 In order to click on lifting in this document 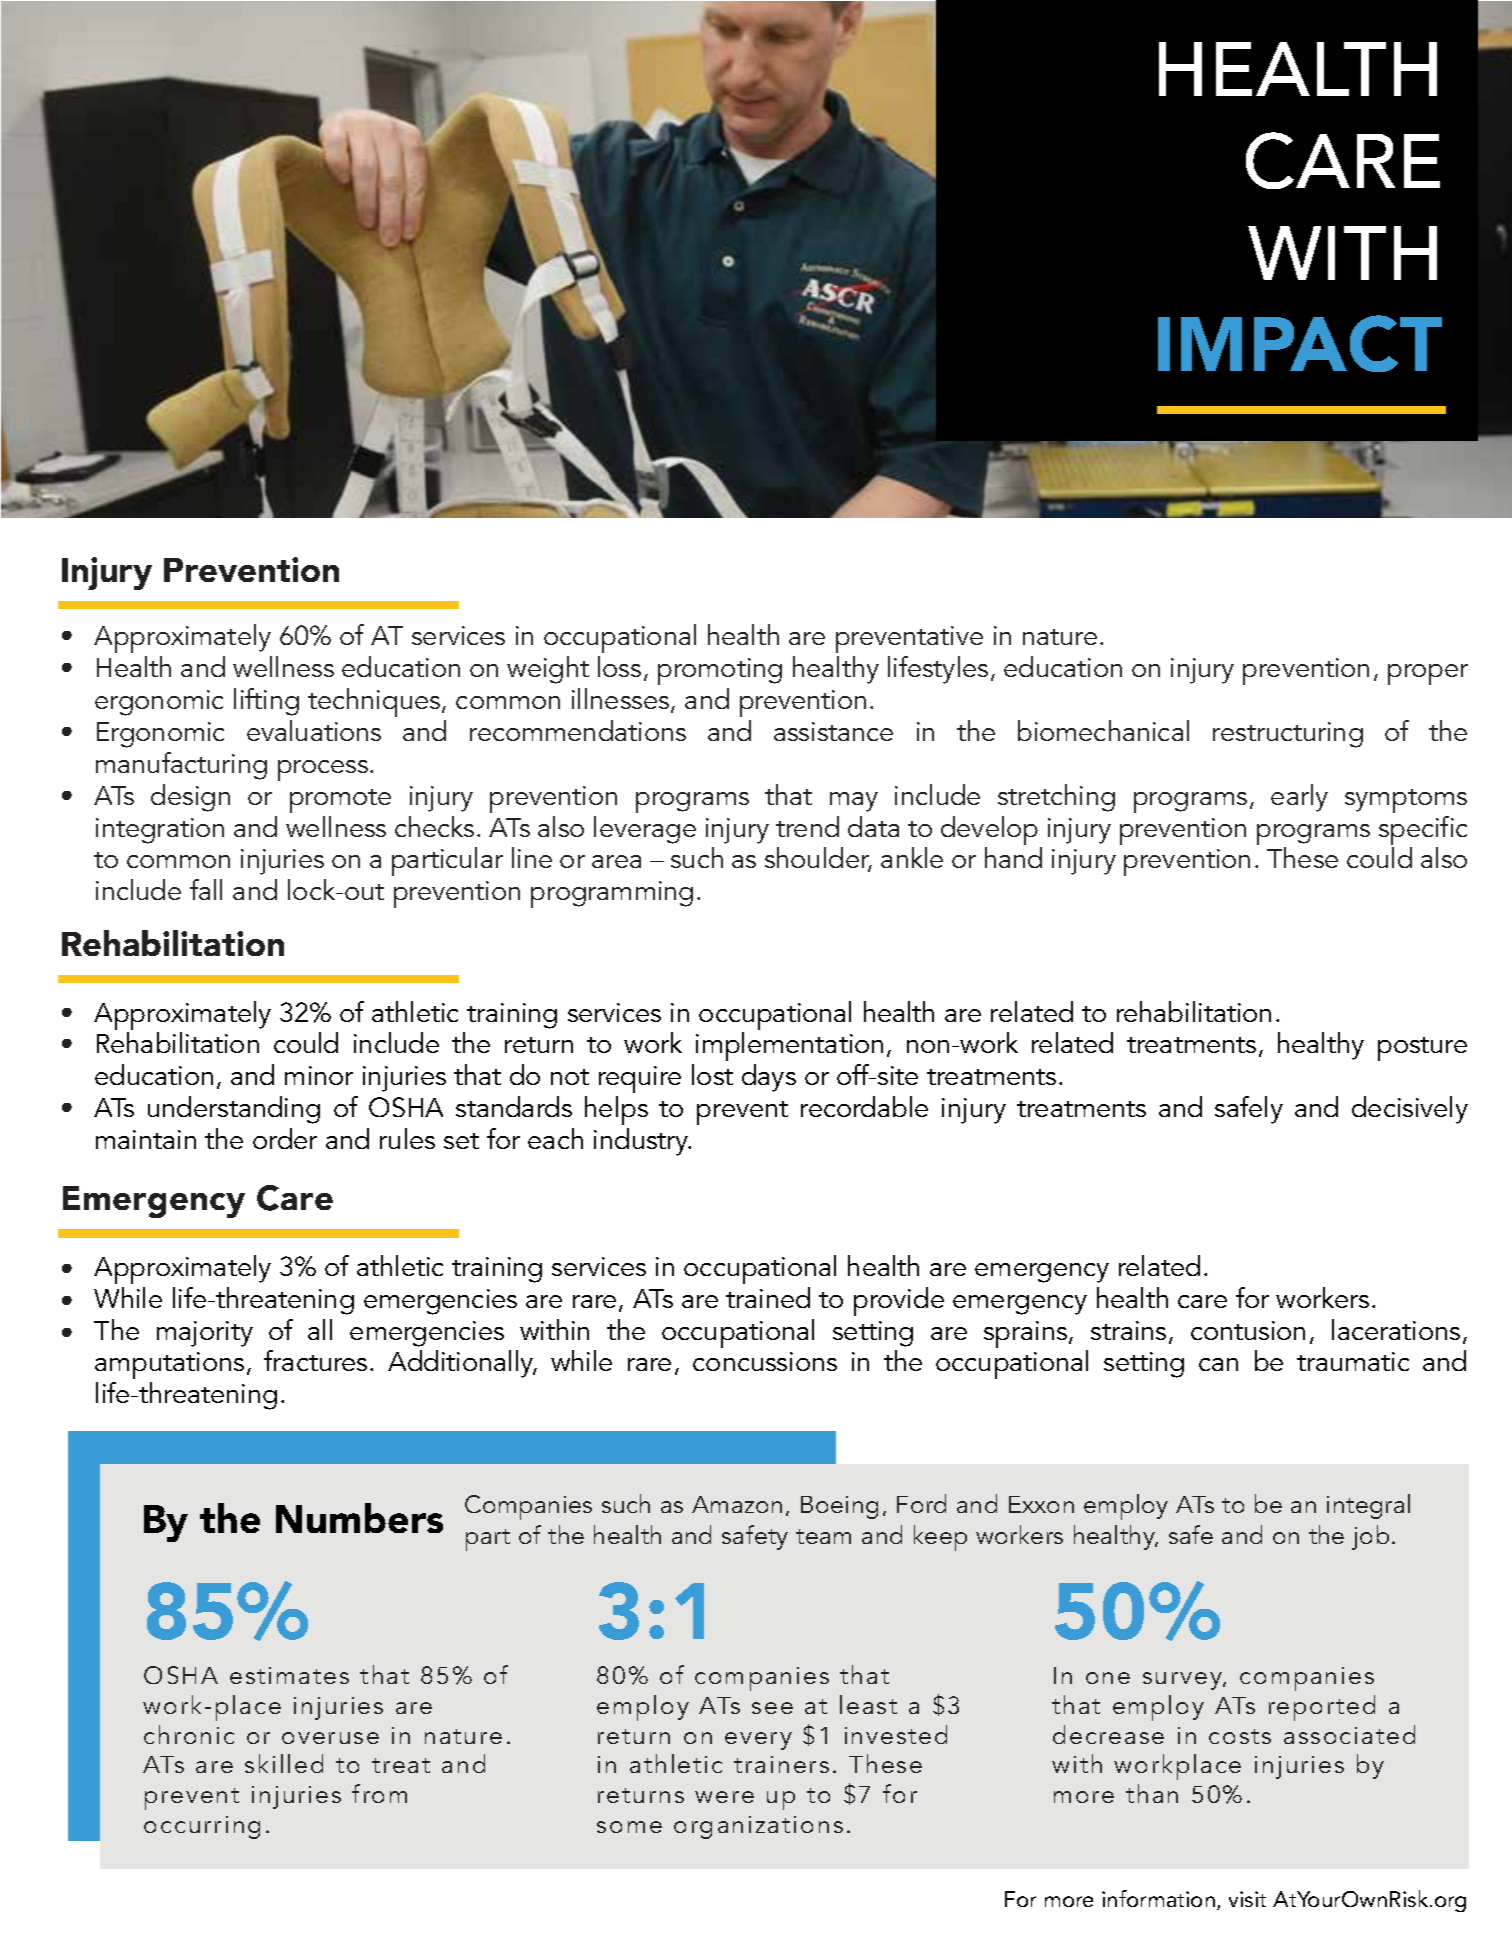, I will do `click(266, 702)`.
